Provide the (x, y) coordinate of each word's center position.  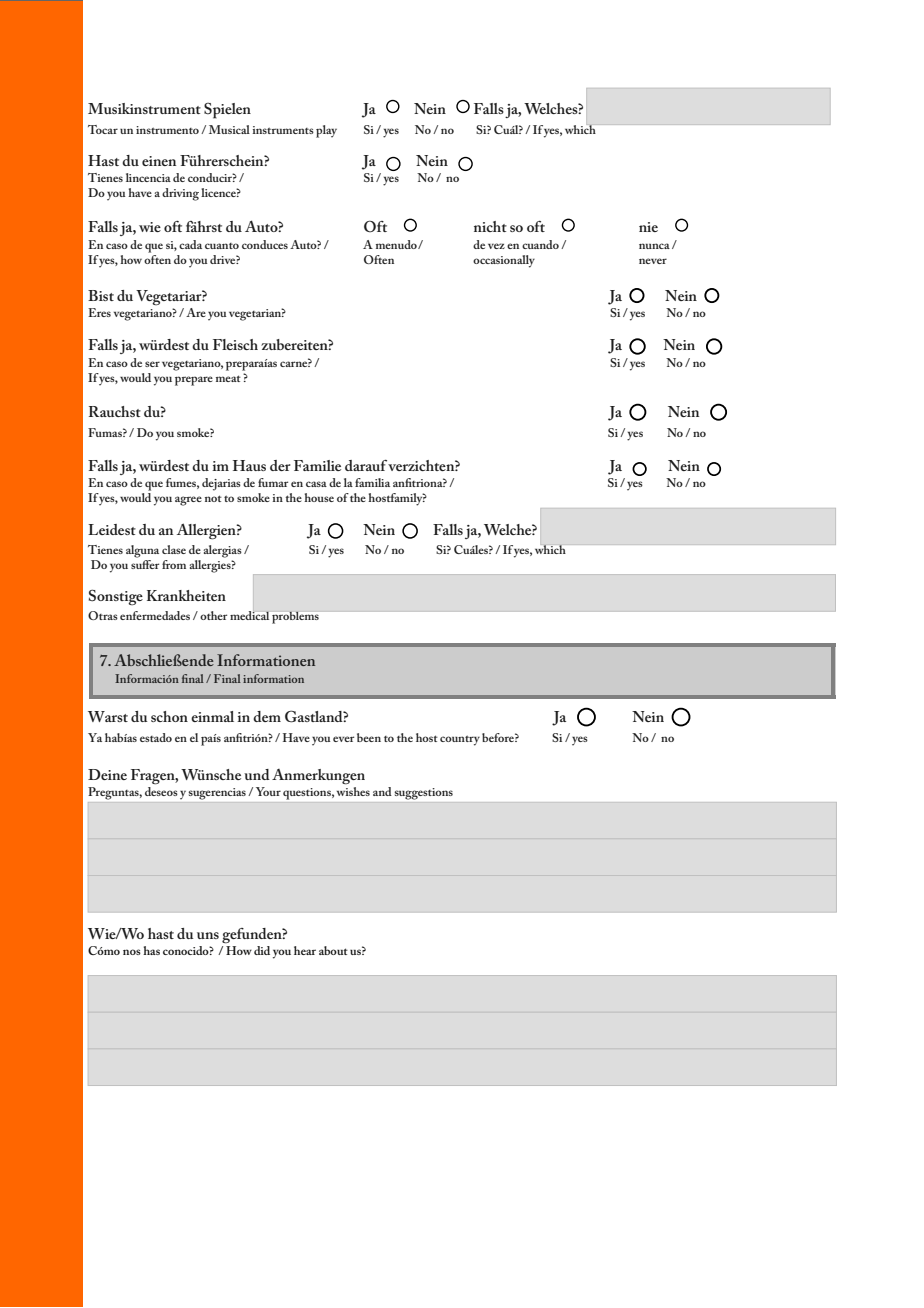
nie (648, 227)
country (460, 740)
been (369, 737)
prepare (194, 381)
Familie (317, 465)
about (333, 950)
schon (169, 716)
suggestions (424, 794)
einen (159, 161)
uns (208, 935)
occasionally (504, 261)
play (326, 131)
